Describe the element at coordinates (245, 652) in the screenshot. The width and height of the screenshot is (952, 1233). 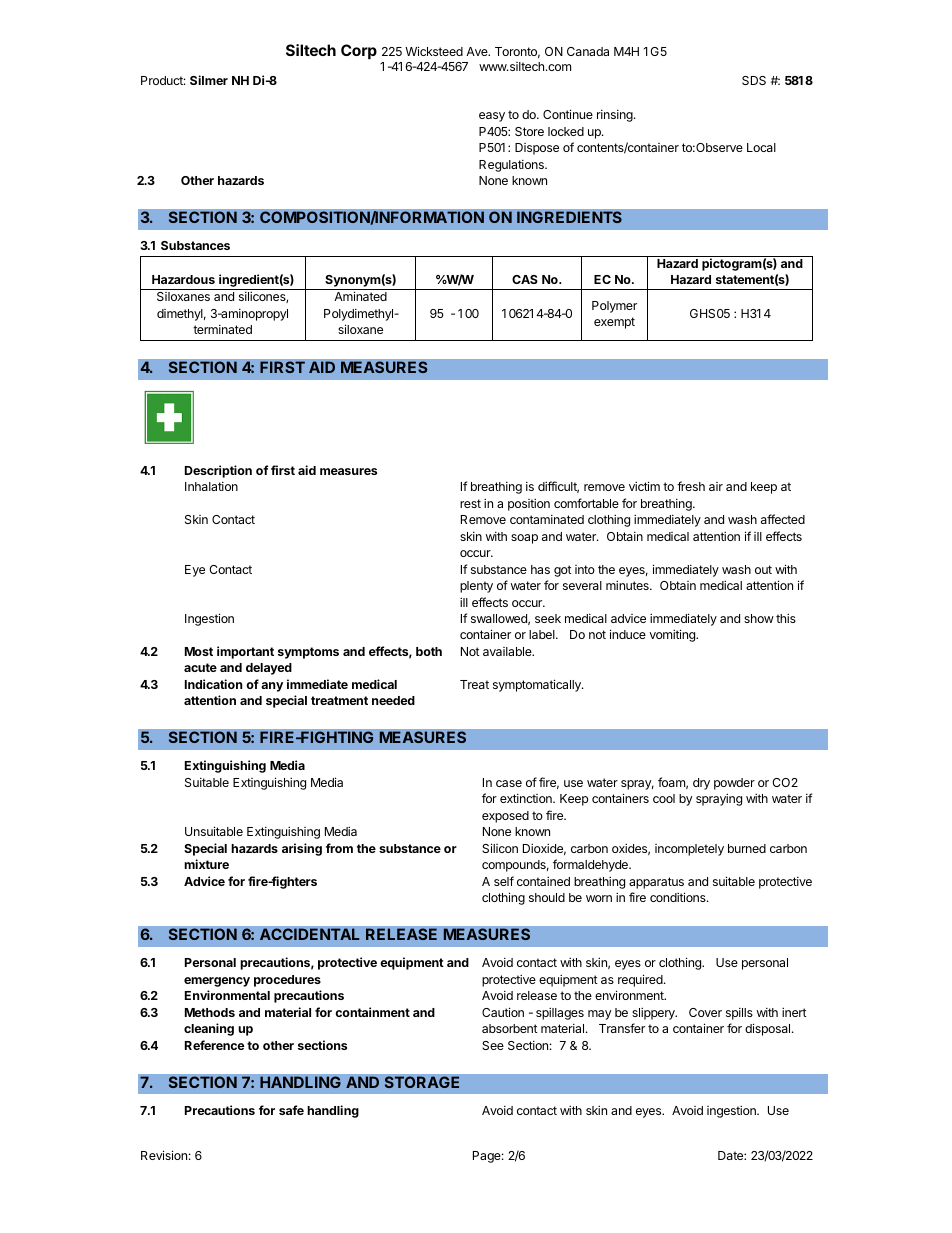
I see `important` at that location.
